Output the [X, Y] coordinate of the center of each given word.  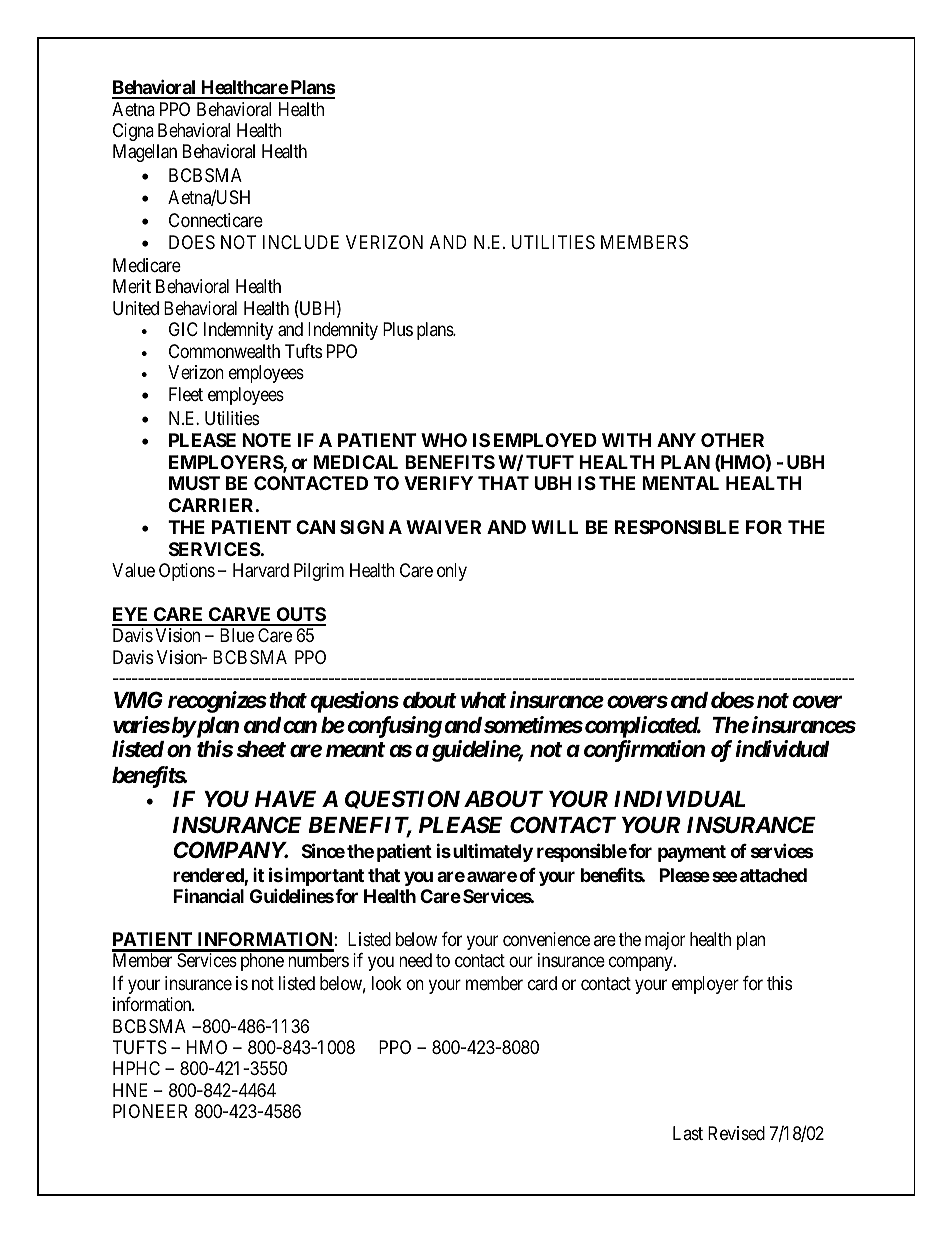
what [484, 700]
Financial [208, 895]
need [415, 960]
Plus [398, 329]
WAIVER [443, 527]
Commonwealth [224, 351]
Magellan [145, 153]
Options [187, 572]
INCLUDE [301, 242]
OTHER [732, 440]
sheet [261, 749]
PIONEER [150, 1111]
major [665, 941]
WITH [626, 440]
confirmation [644, 751]
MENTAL [680, 483]
